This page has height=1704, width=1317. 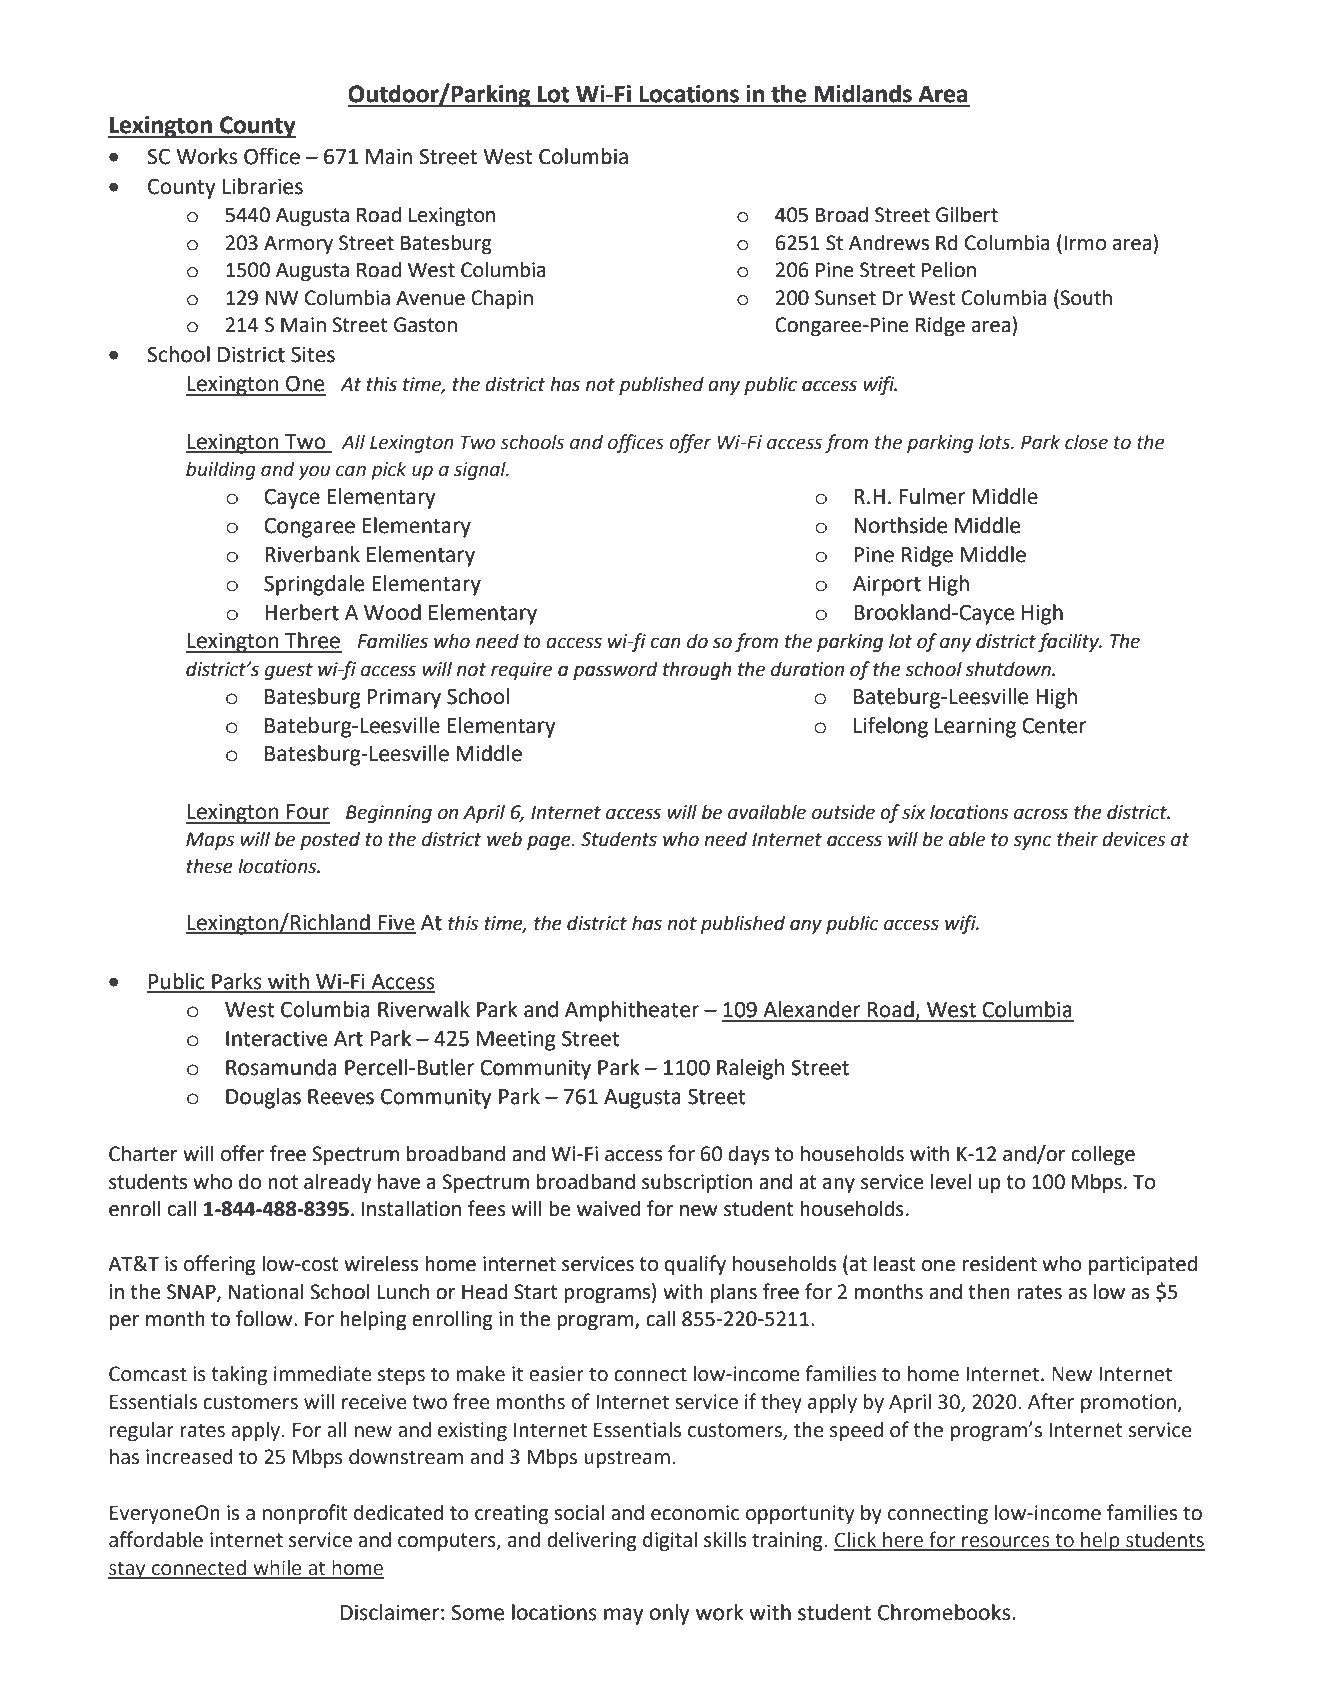 What do you see at coordinates (210, 866) in the page?
I see `these` at bounding box center [210, 866].
